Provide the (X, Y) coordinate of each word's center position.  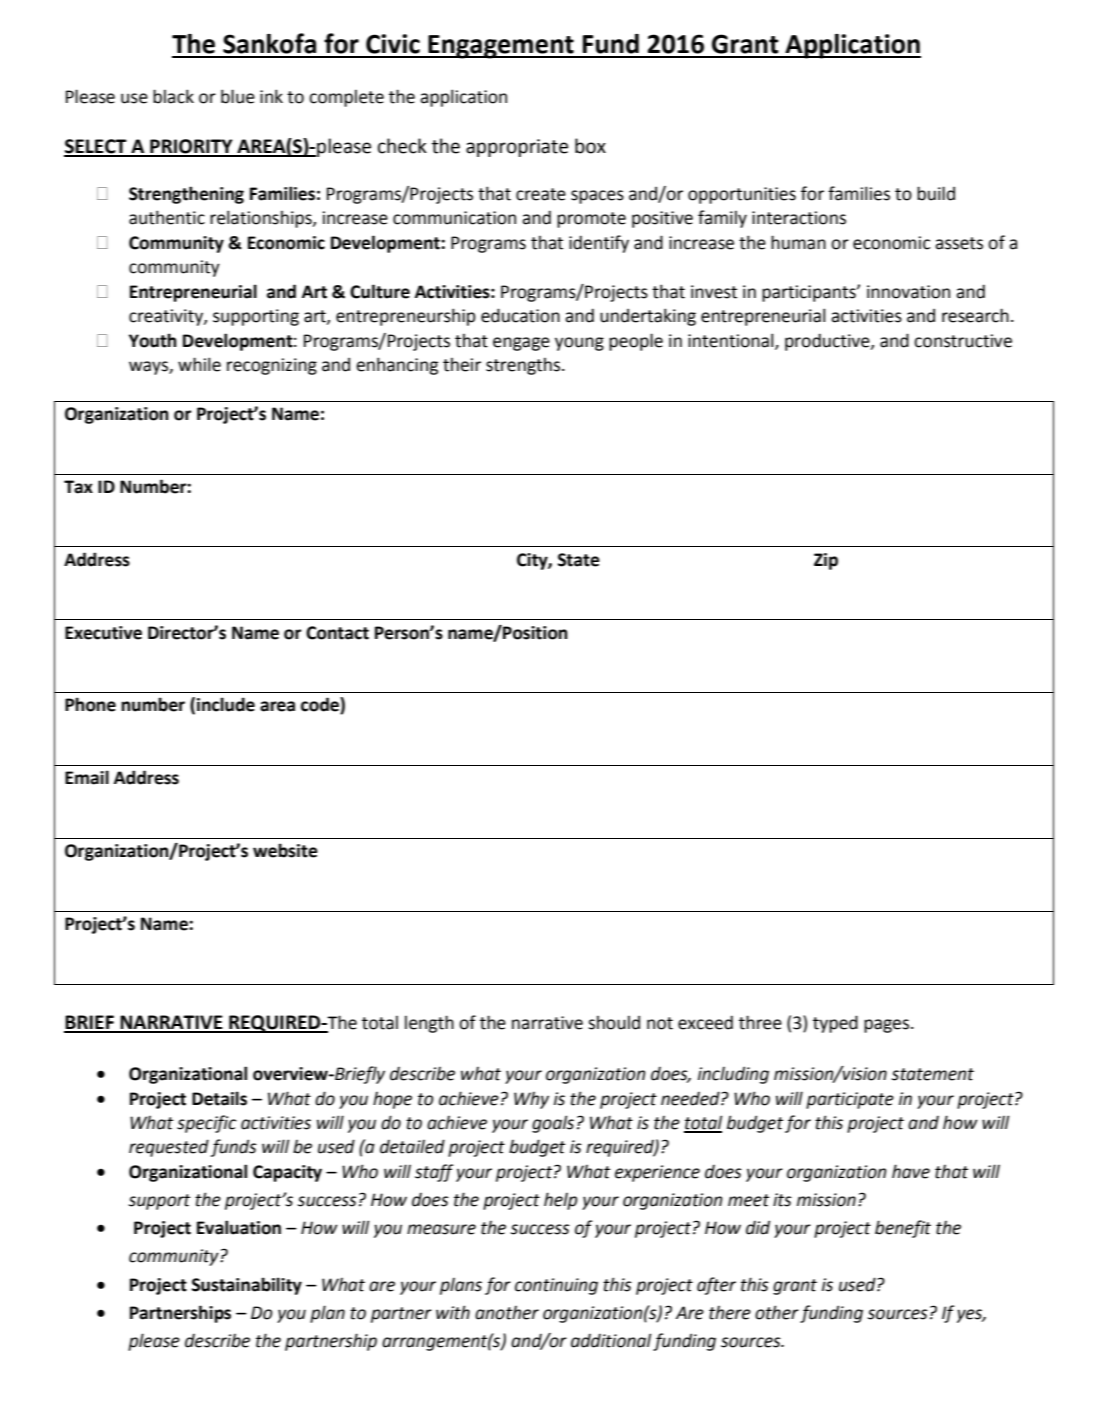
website (285, 850)
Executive (103, 633)
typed (835, 1024)
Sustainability (247, 1286)
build (936, 193)
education (520, 315)
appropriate (517, 148)
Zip (826, 561)
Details (219, 1098)
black (173, 96)
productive (828, 342)
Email (87, 777)
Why (531, 1100)
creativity (167, 317)
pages (888, 1026)
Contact (337, 633)
